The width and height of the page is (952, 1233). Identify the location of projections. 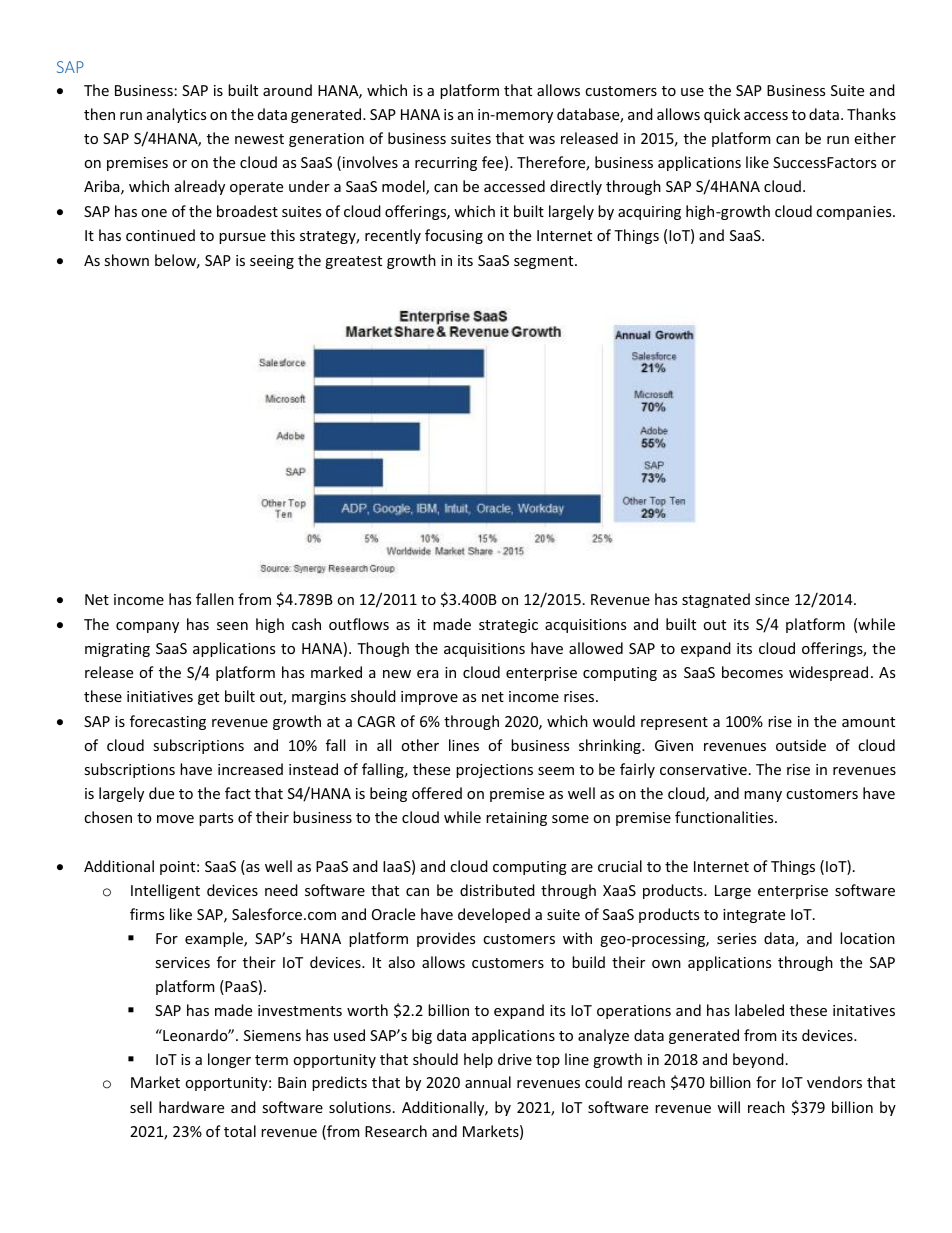
(494, 771).
